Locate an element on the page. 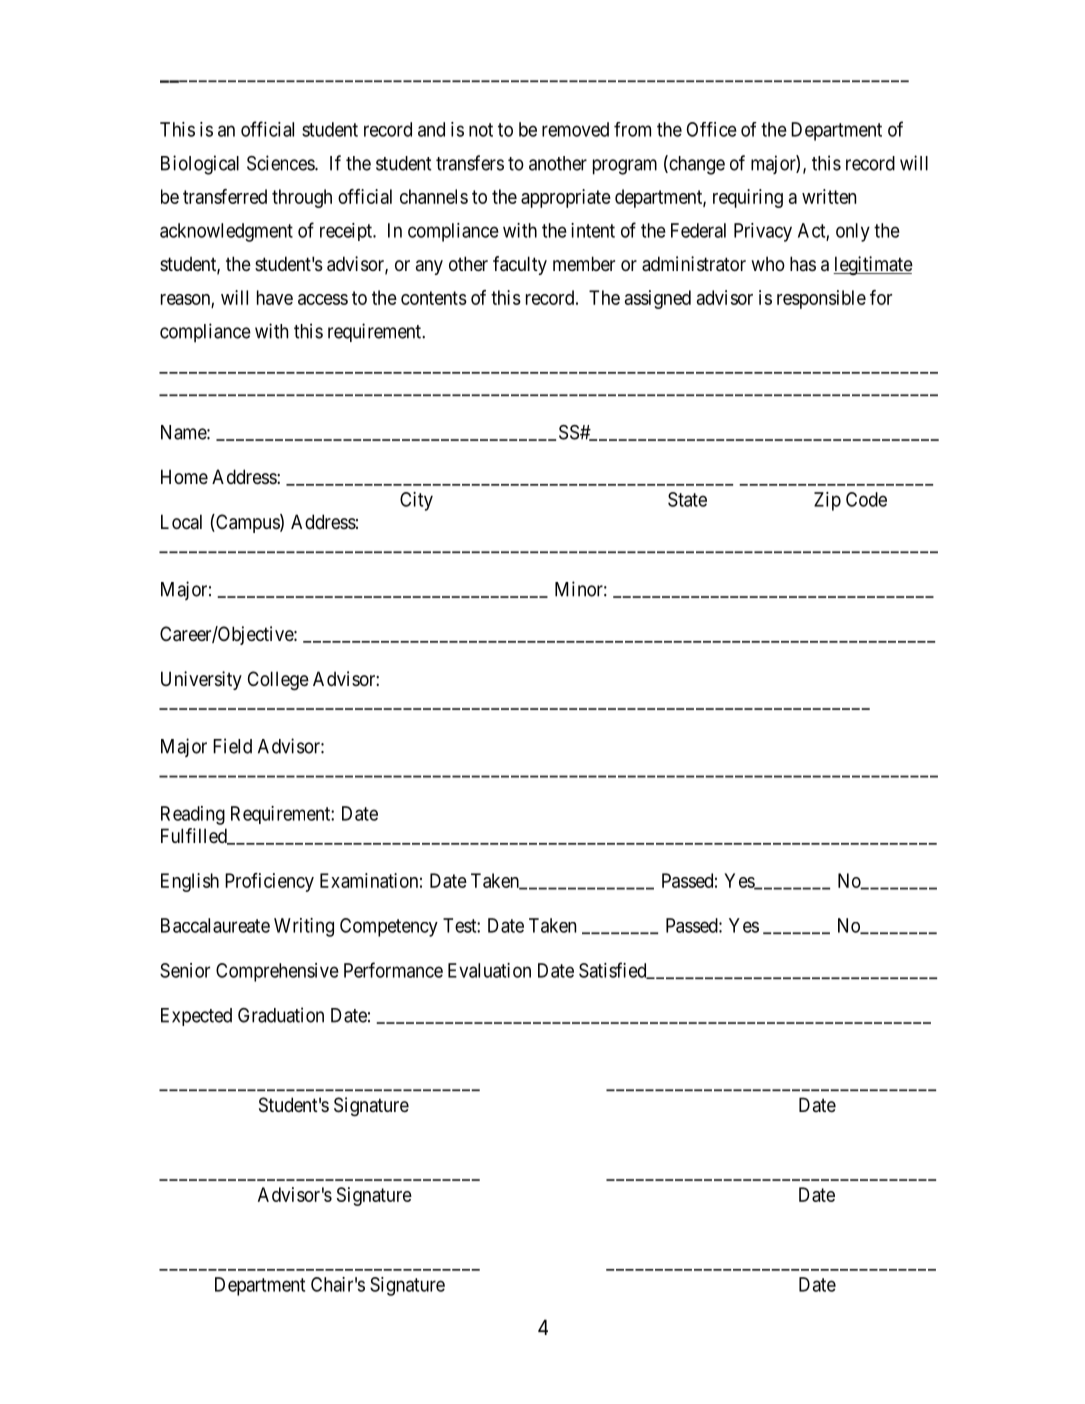 Image resolution: width=1085 pixels, height=1404 pixels. Home is located at coordinates (184, 476).
